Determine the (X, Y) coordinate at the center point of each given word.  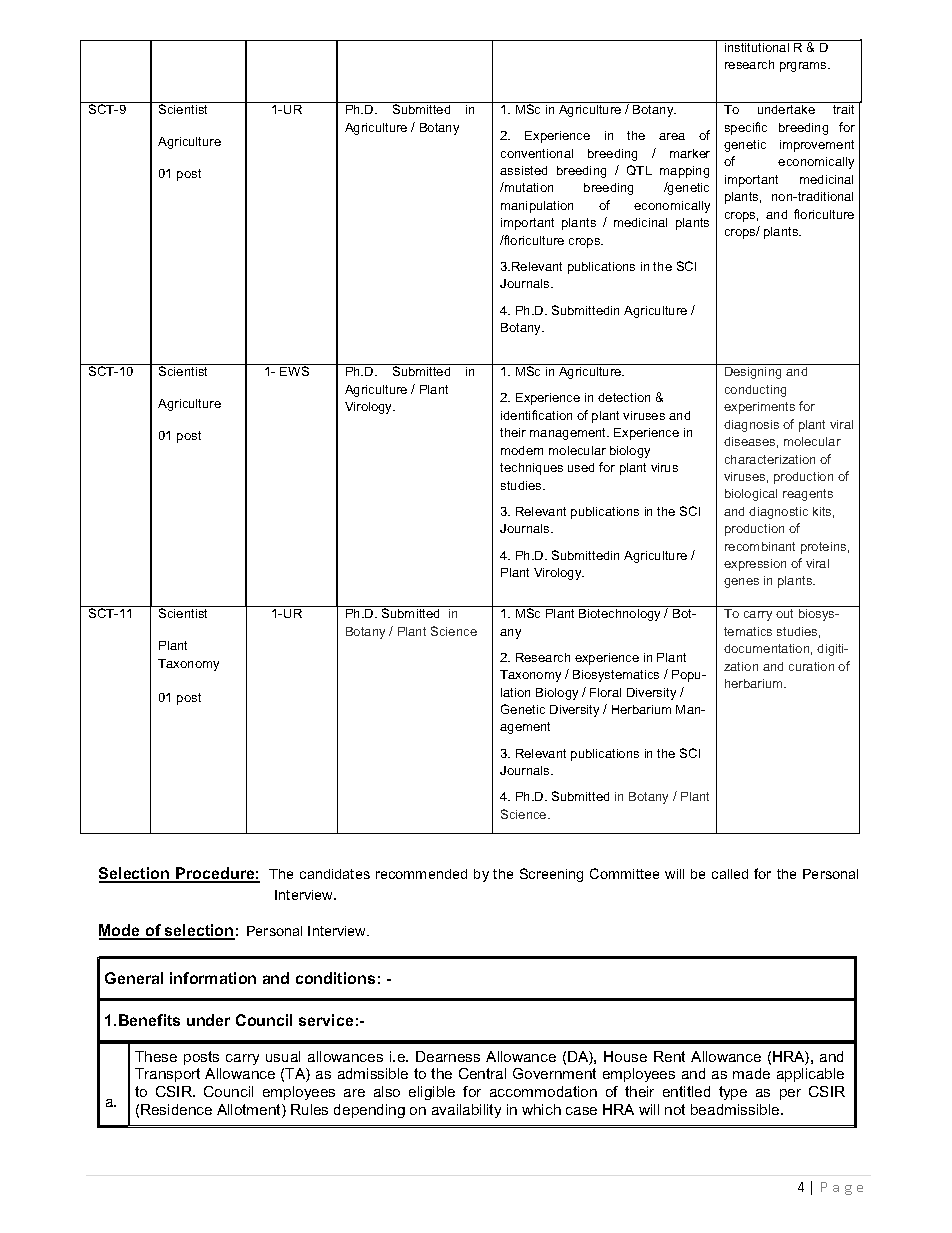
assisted (523, 170)
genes (741, 583)
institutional (757, 46)
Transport (167, 1075)
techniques (531, 469)
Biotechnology (619, 615)
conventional (537, 153)
